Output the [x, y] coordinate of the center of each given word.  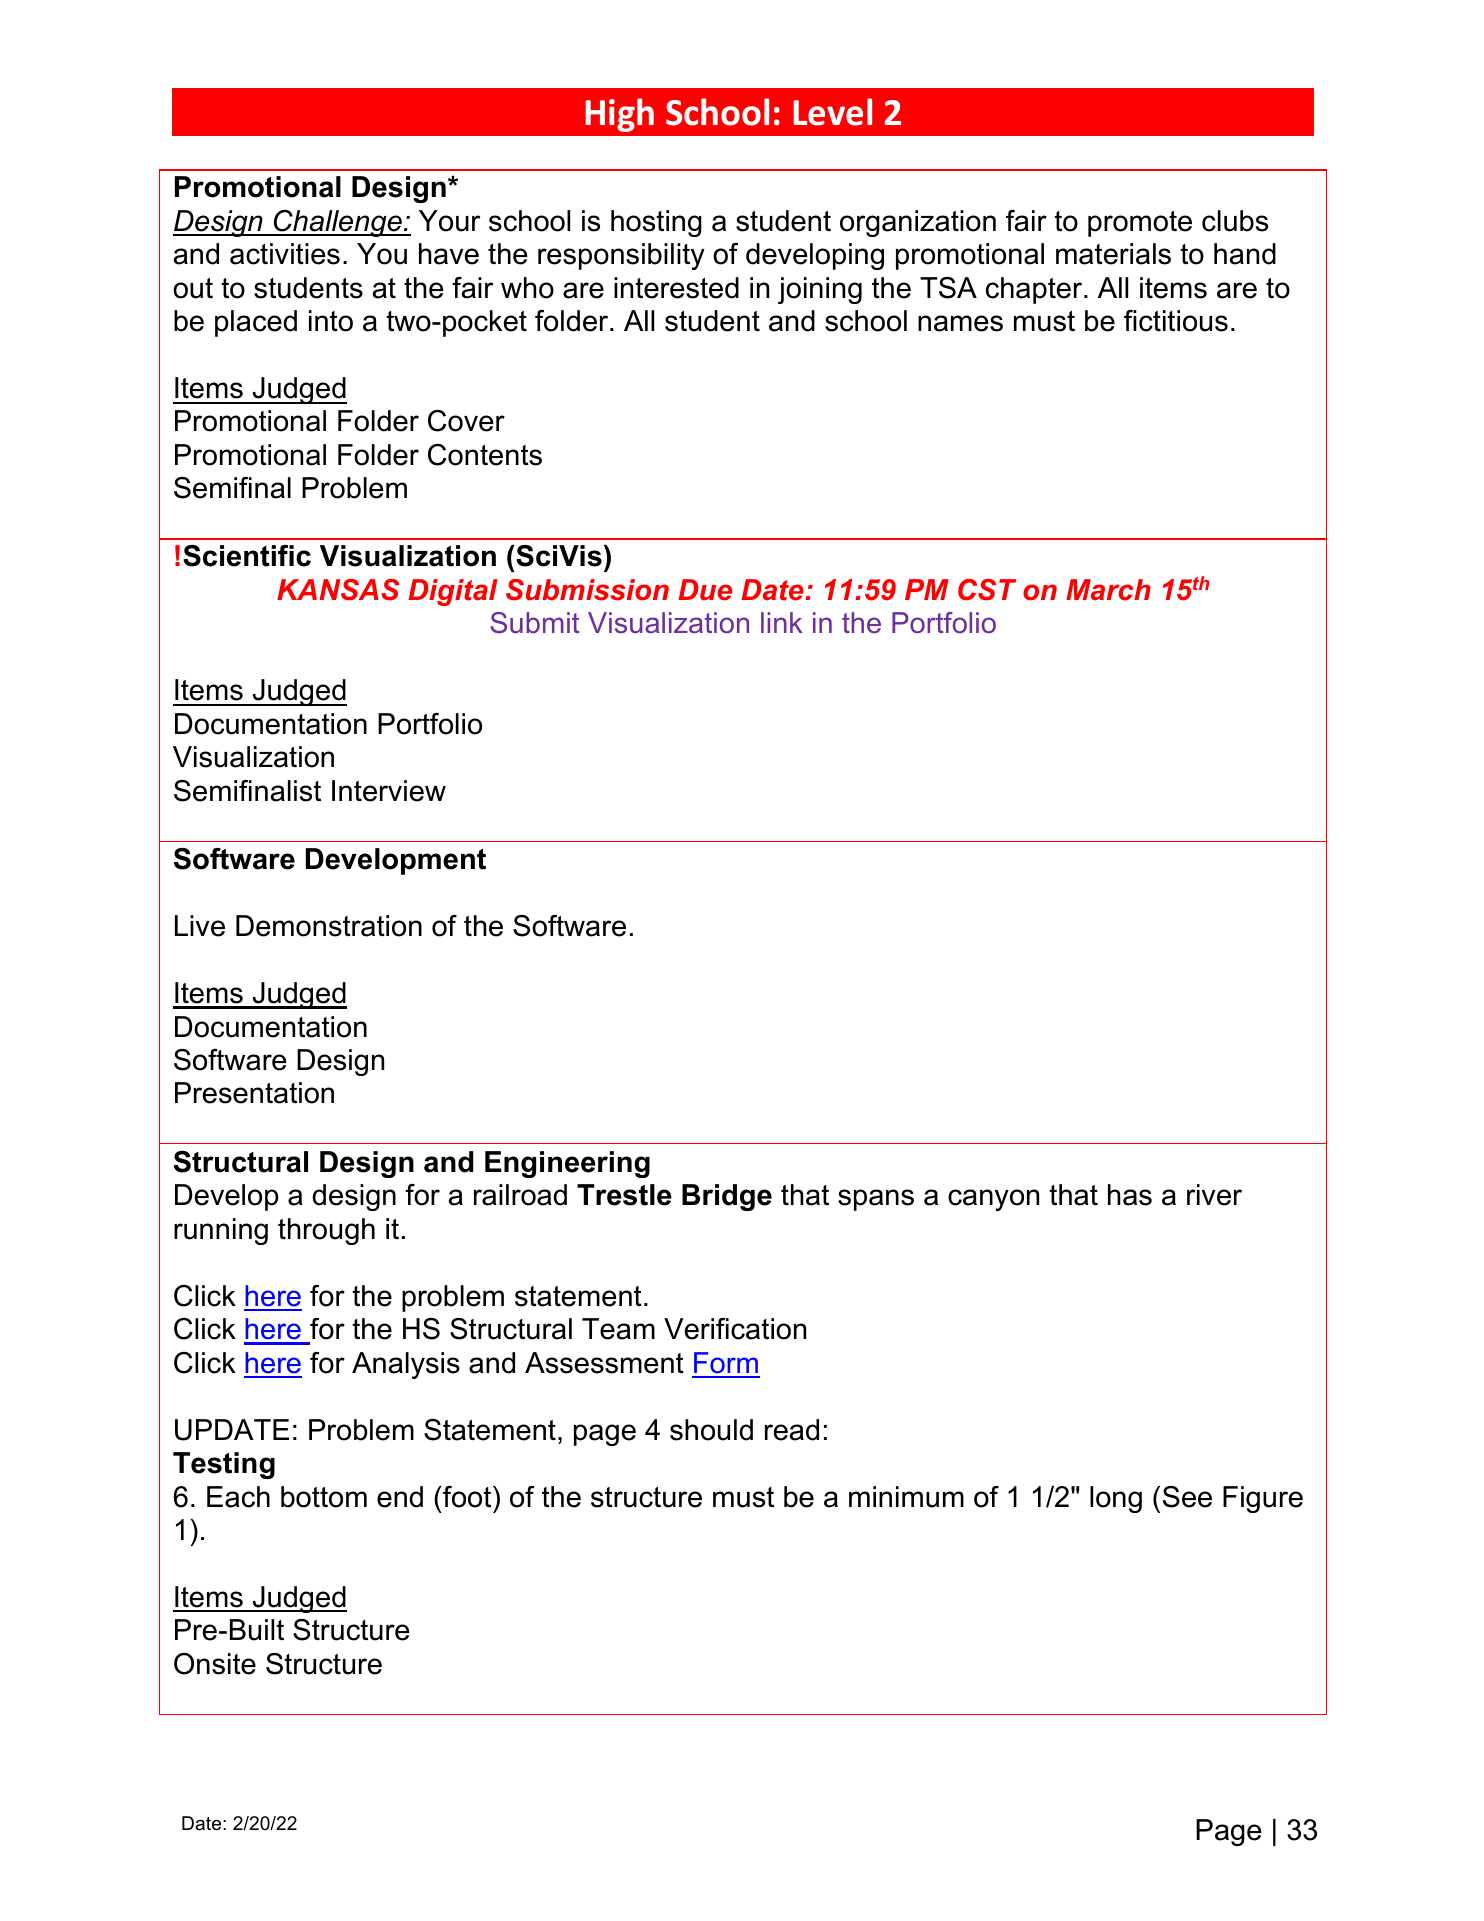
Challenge [338, 223]
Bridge [727, 1197]
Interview [389, 791]
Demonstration [329, 926]
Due [705, 590]
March [1108, 590]
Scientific [247, 556]
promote [1140, 224]
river [1214, 1195]
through [326, 1231]
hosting [656, 223]
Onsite [215, 1664]
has [1130, 1195]
